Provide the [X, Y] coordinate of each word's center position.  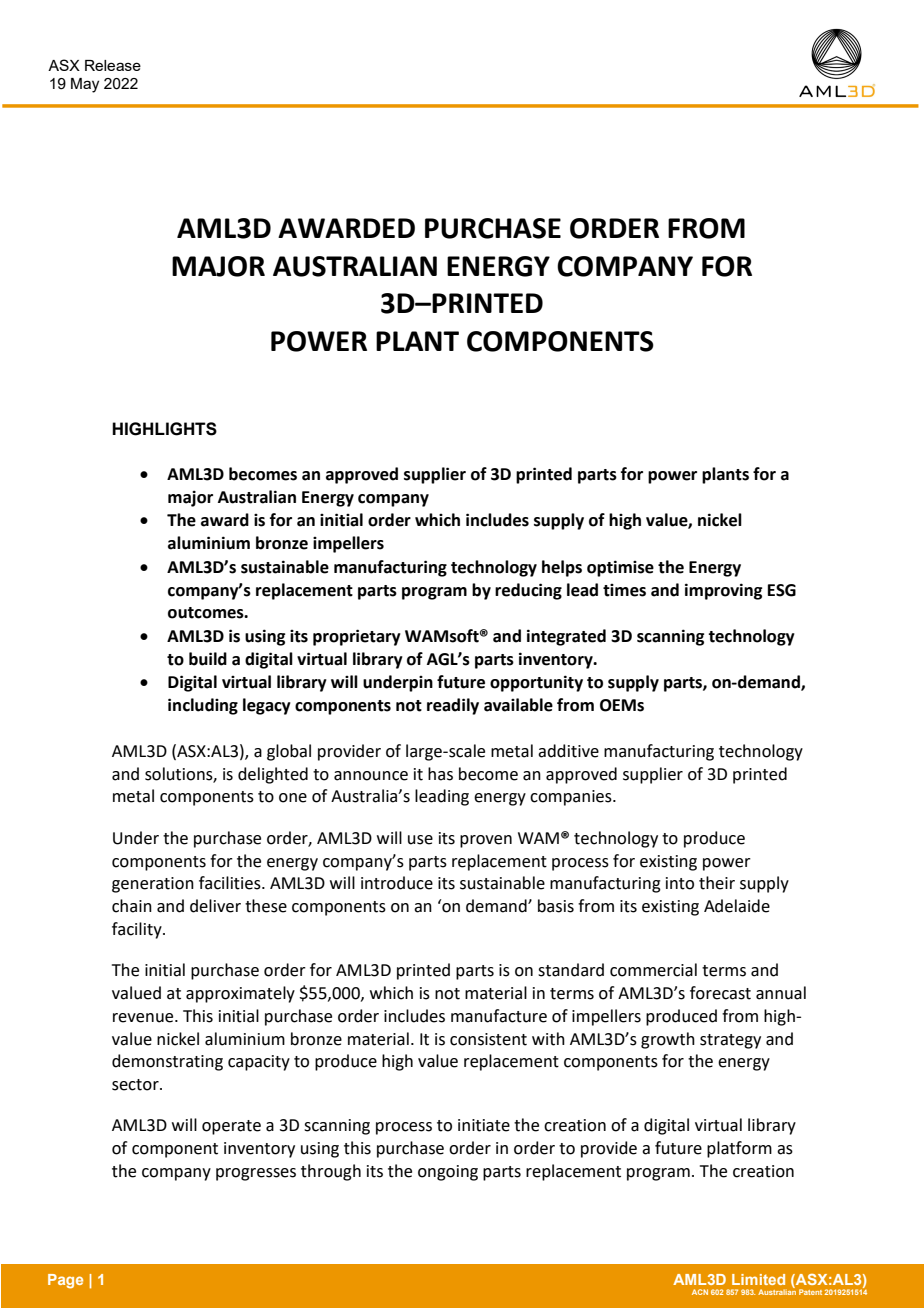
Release [113, 65]
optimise [620, 568]
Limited [758, 1279]
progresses [256, 1174]
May [85, 85]
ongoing [448, 1173]
